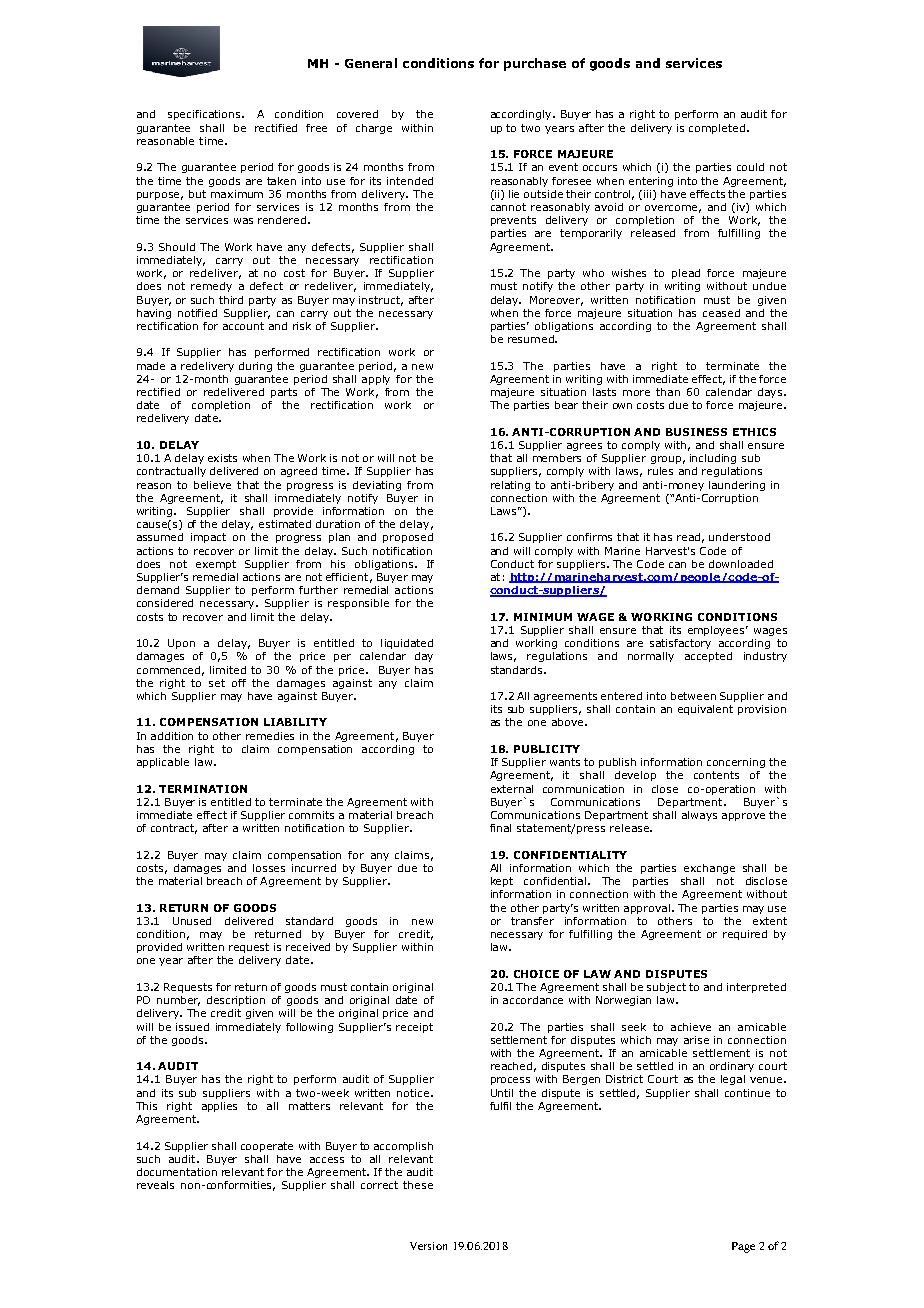 This page has height=1308, width=924. Describe the element at coordinates (205, 115) in the page. I see `specifications` at that location.
